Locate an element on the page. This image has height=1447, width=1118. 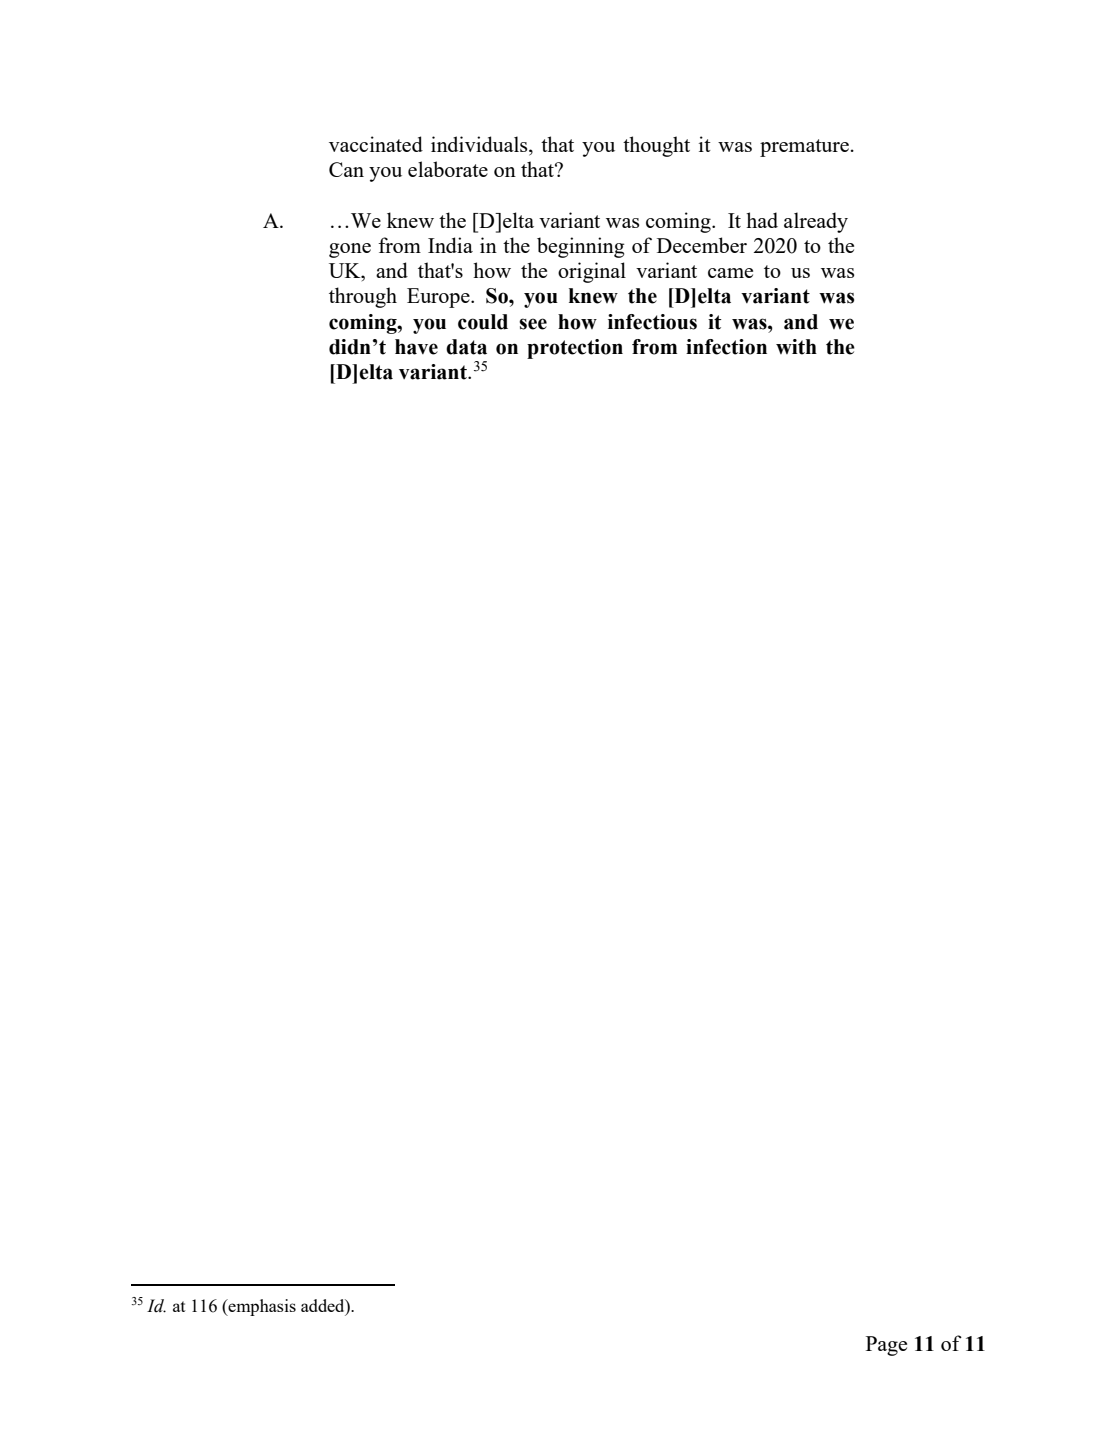
premature is located at coordinates (804, 148).
